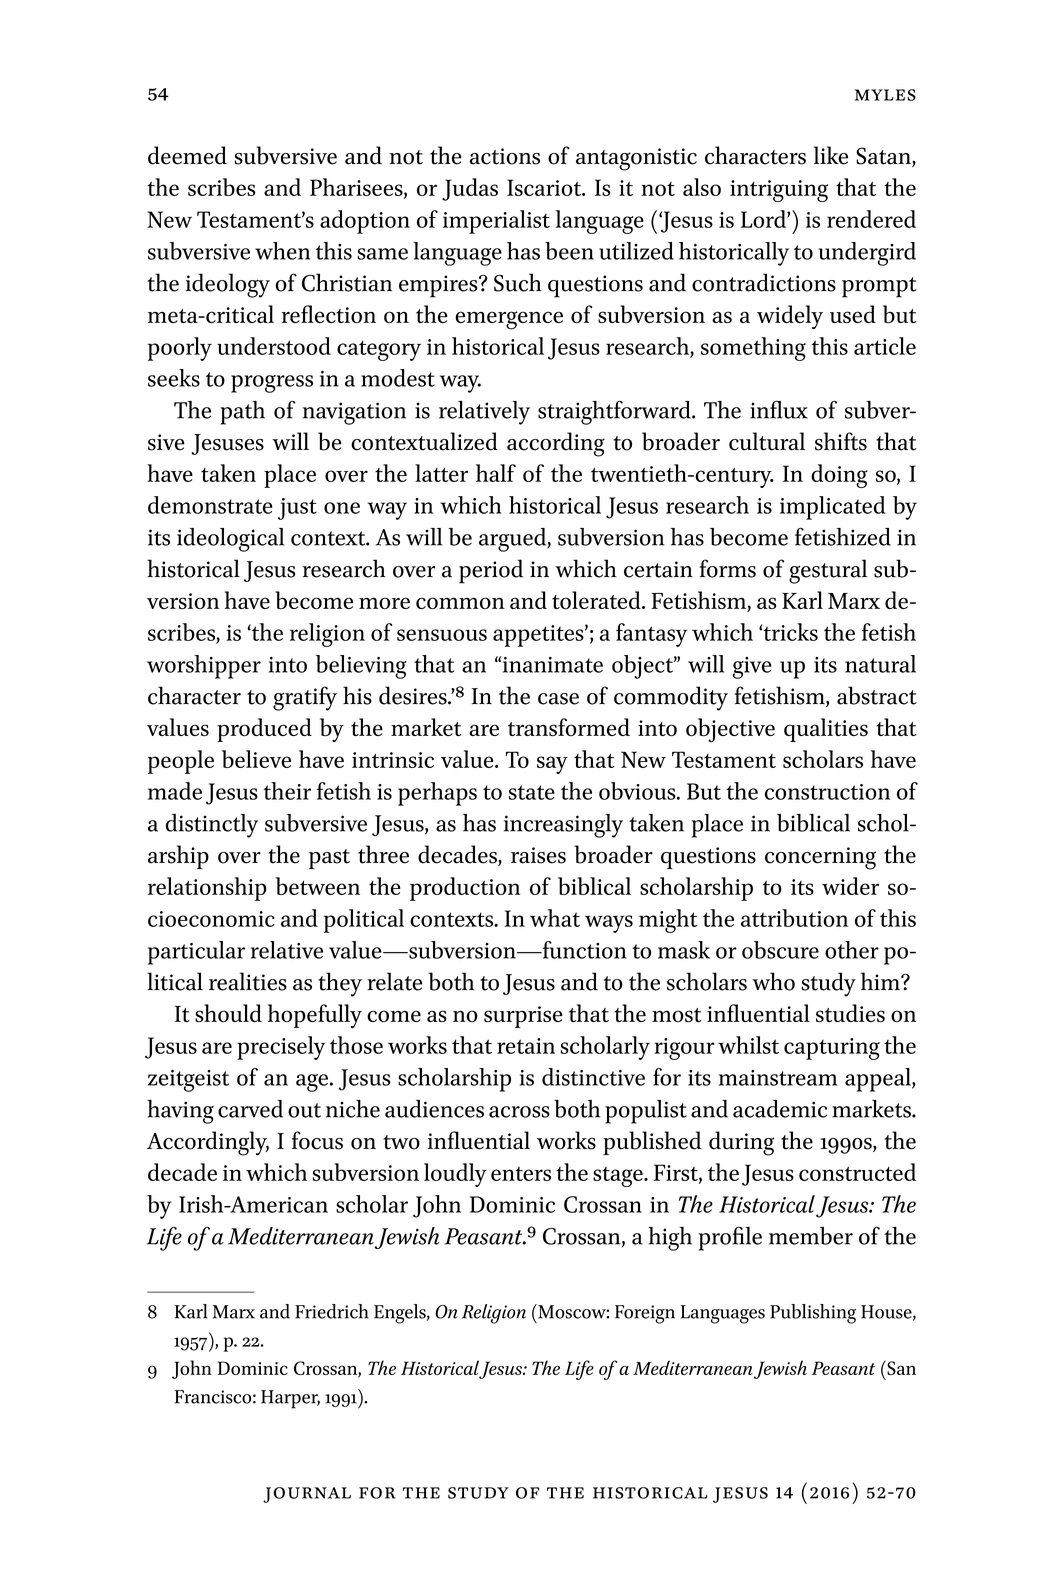 This screenshot has width=1037, height=1572. I want to click on actions, so click(505, 156).
